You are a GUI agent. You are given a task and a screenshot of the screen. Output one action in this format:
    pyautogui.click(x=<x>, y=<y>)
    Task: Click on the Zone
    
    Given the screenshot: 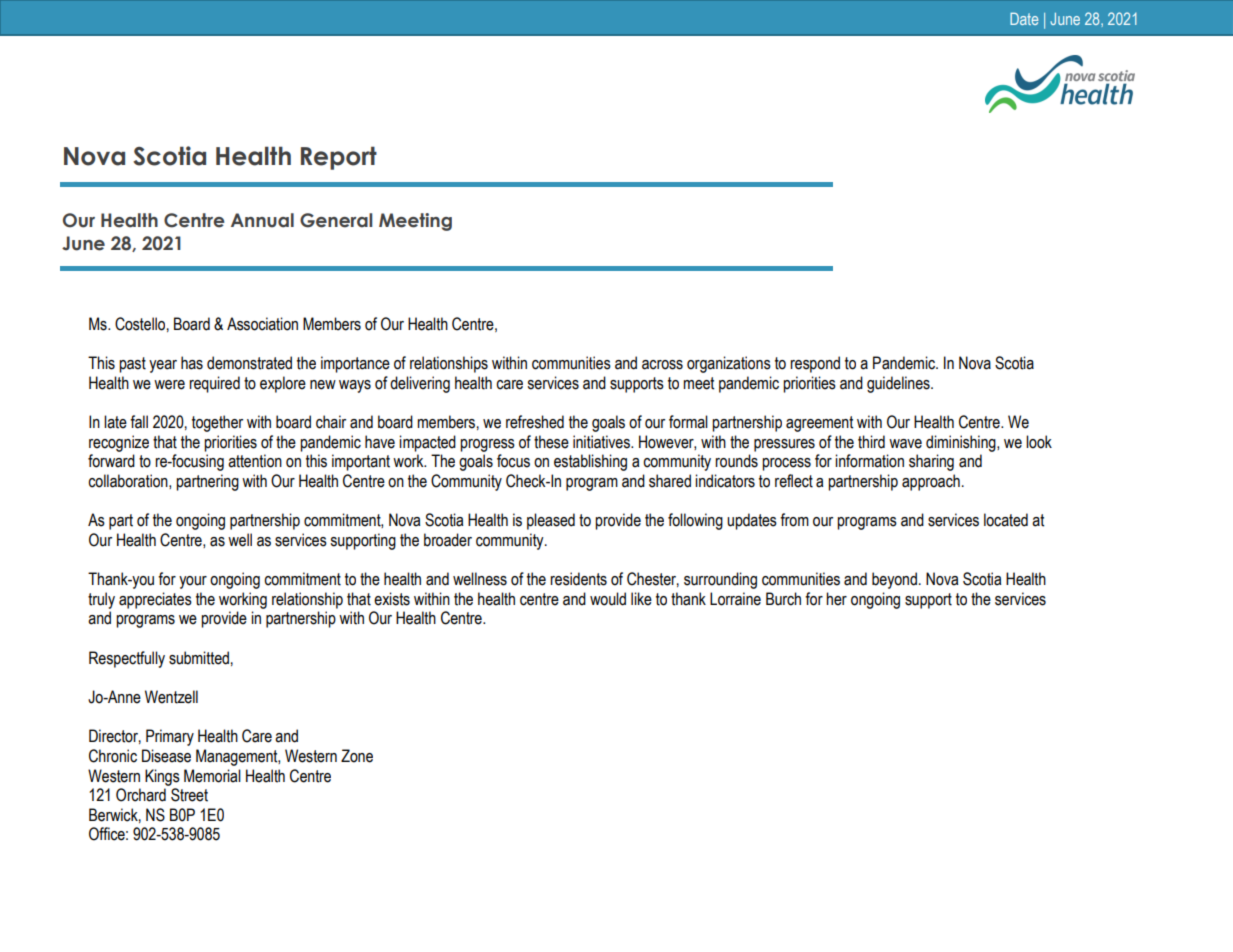 What is the action you would take?
    pyautogui.click(x=357, y=756)
